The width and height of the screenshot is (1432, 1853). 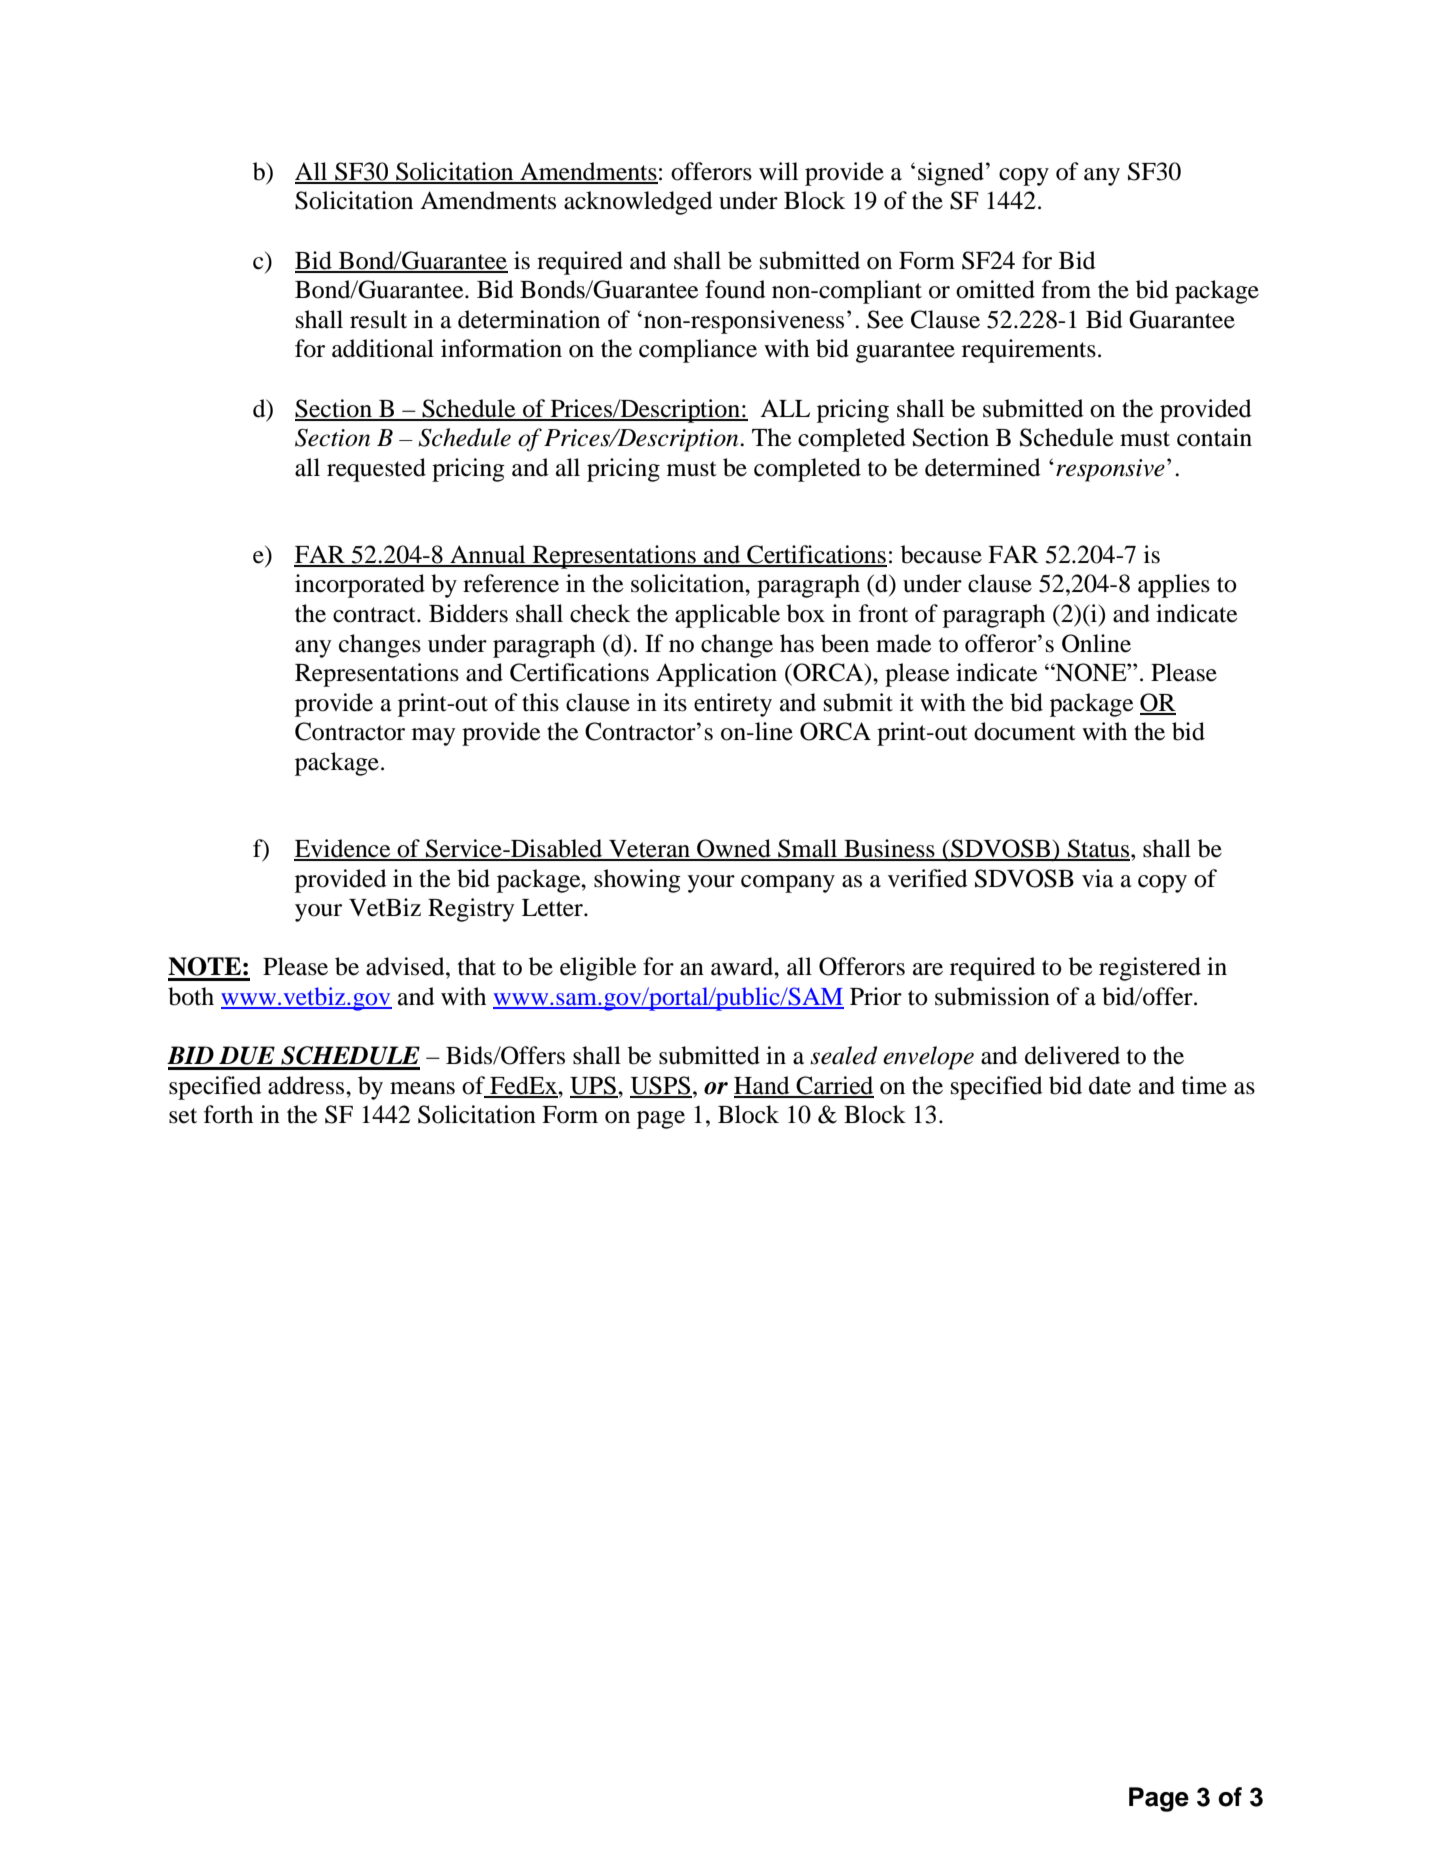 What do you see at coordinates (378, 319) in the screenshot?
I see `result` at bounding box center [378, 319].
